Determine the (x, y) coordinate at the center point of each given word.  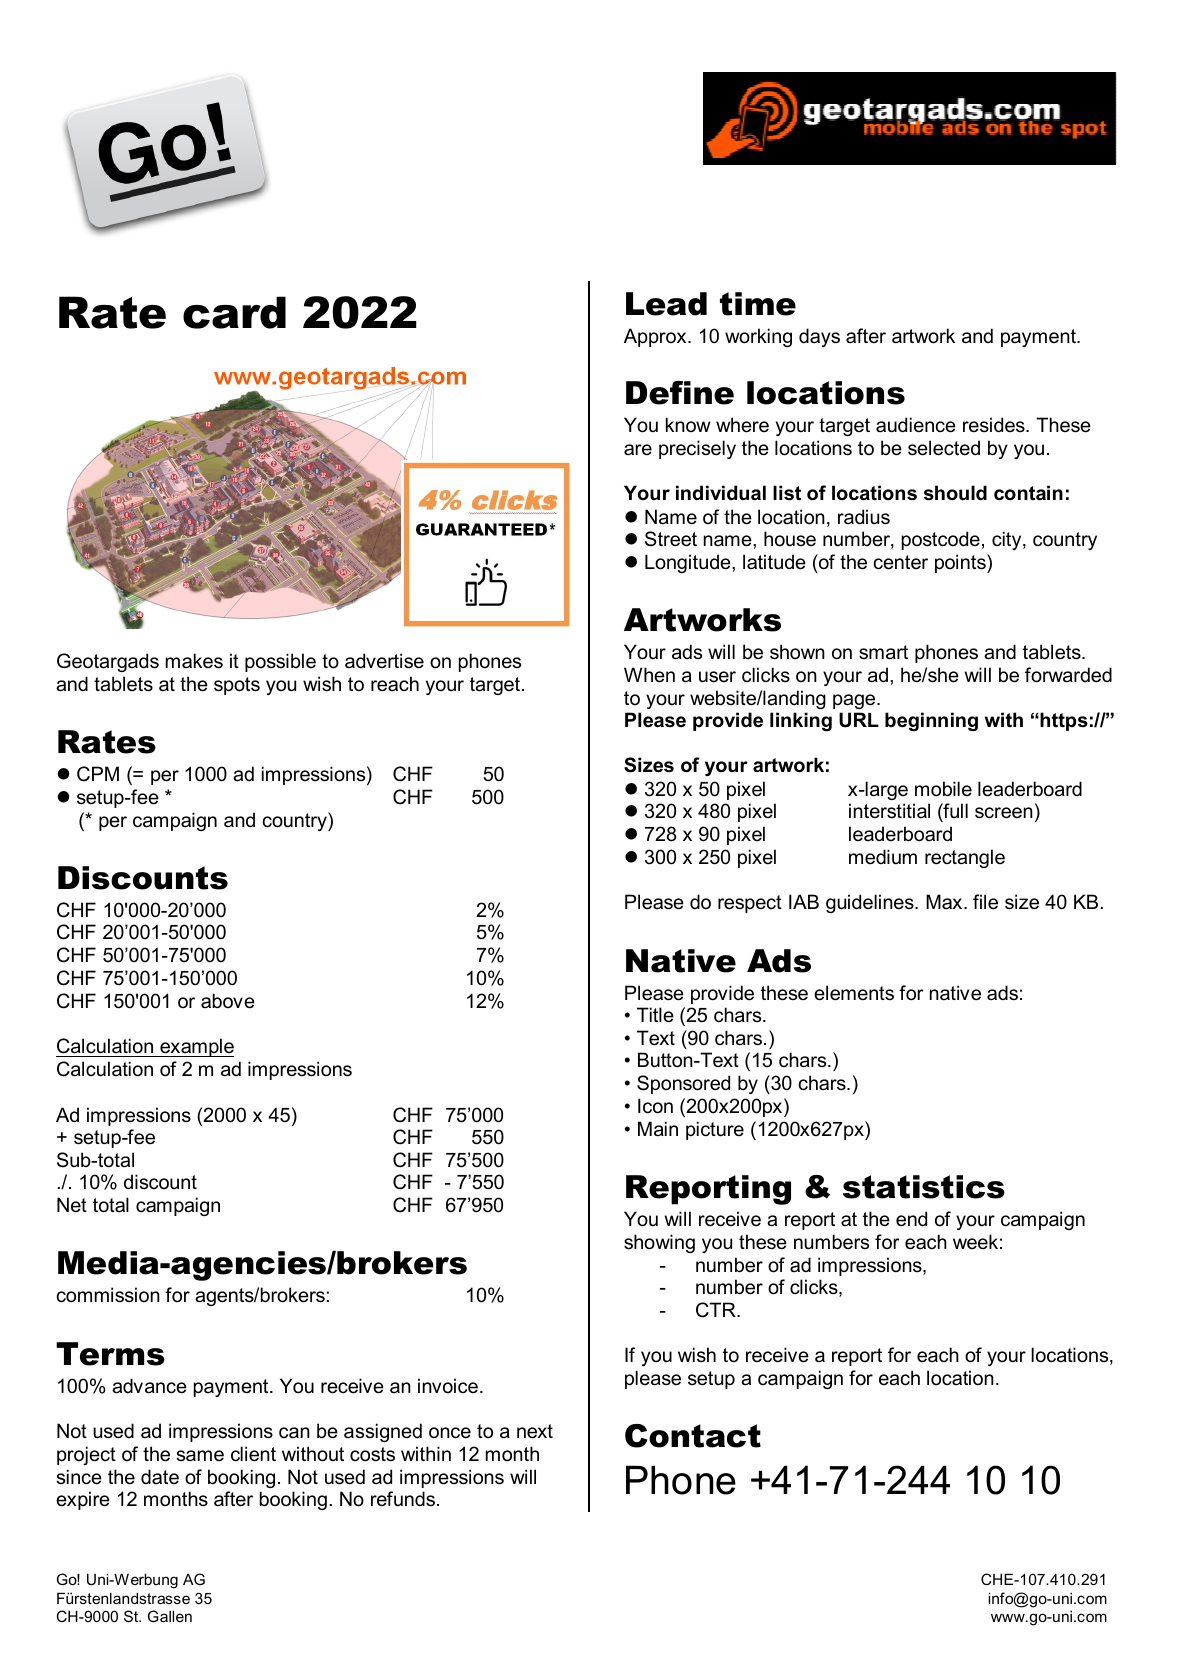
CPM (98, 774)
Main (658, 1129)
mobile (943, 789)
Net (72, 1205)
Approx (656, 337)
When (649, 675)
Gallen (170, 1616)
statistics (924, 1187)
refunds (403, 1499)
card (234, 312)
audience (916, 425)
